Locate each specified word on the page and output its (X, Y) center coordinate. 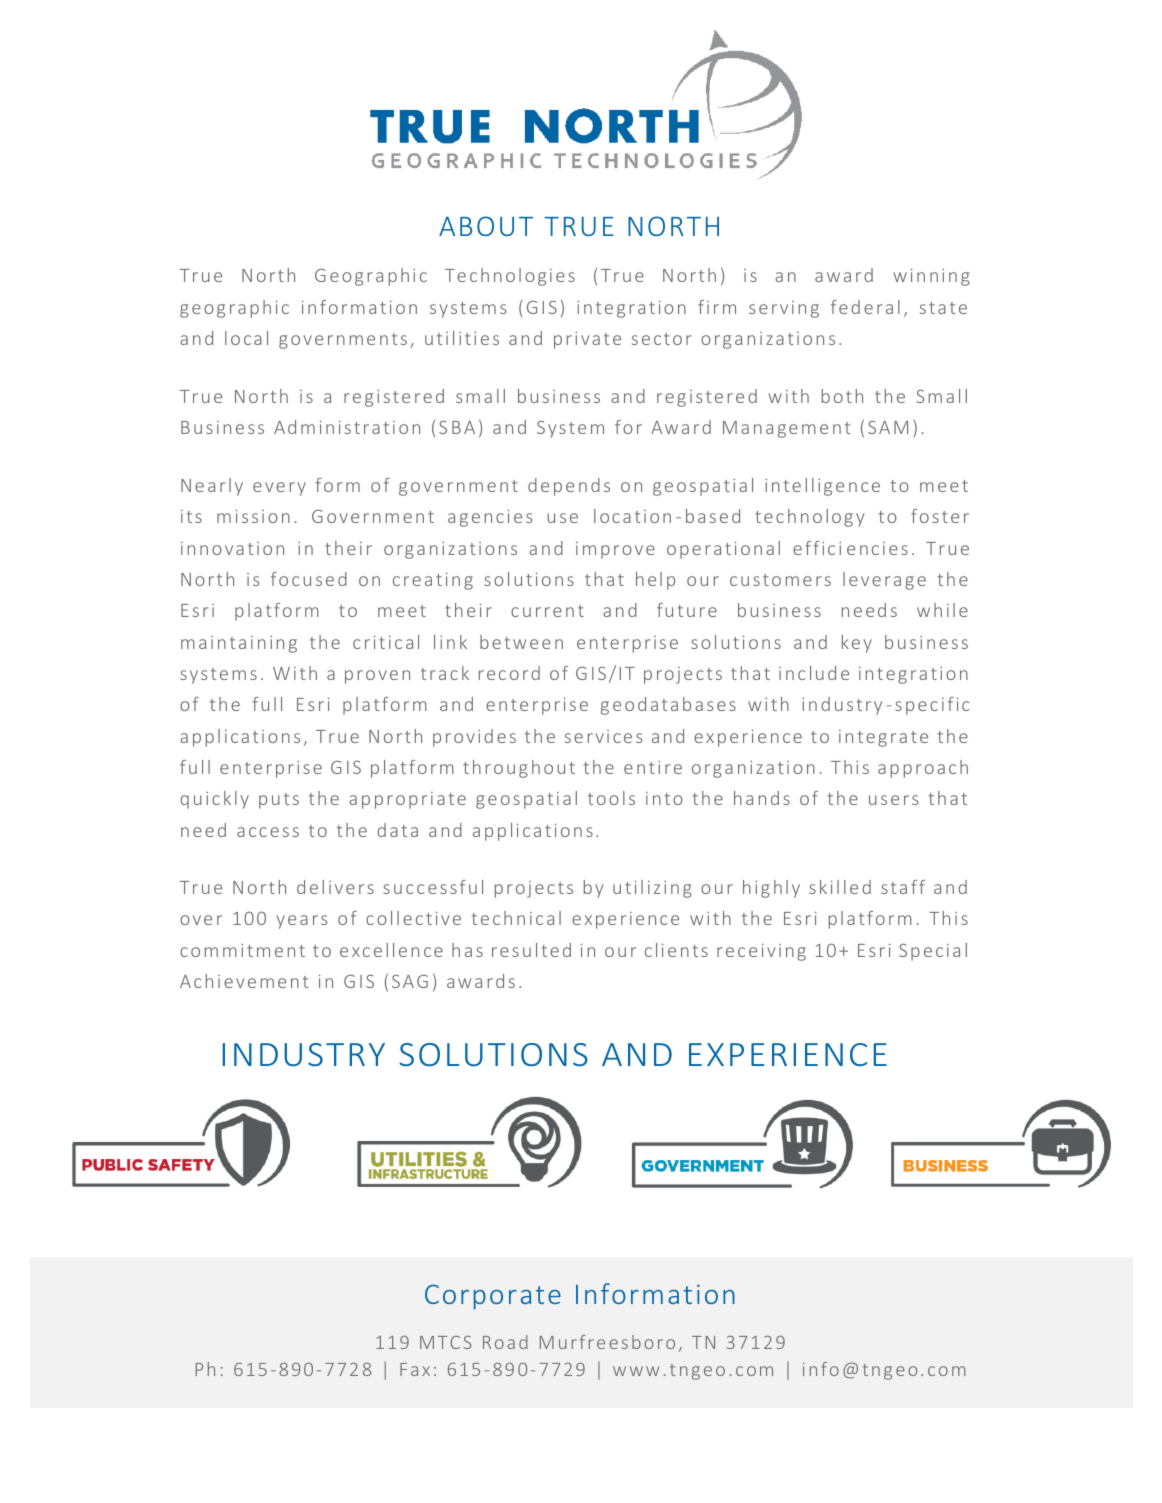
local (246, 338)
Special (933, 952)
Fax (415, 1369)
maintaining (239, 644)
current (547, 611)
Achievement (244, 981)
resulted (531, 950)
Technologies (510, 277)
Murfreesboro (607, 1342)
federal (865, 307)
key (857, 644)
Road (505, 1342)
